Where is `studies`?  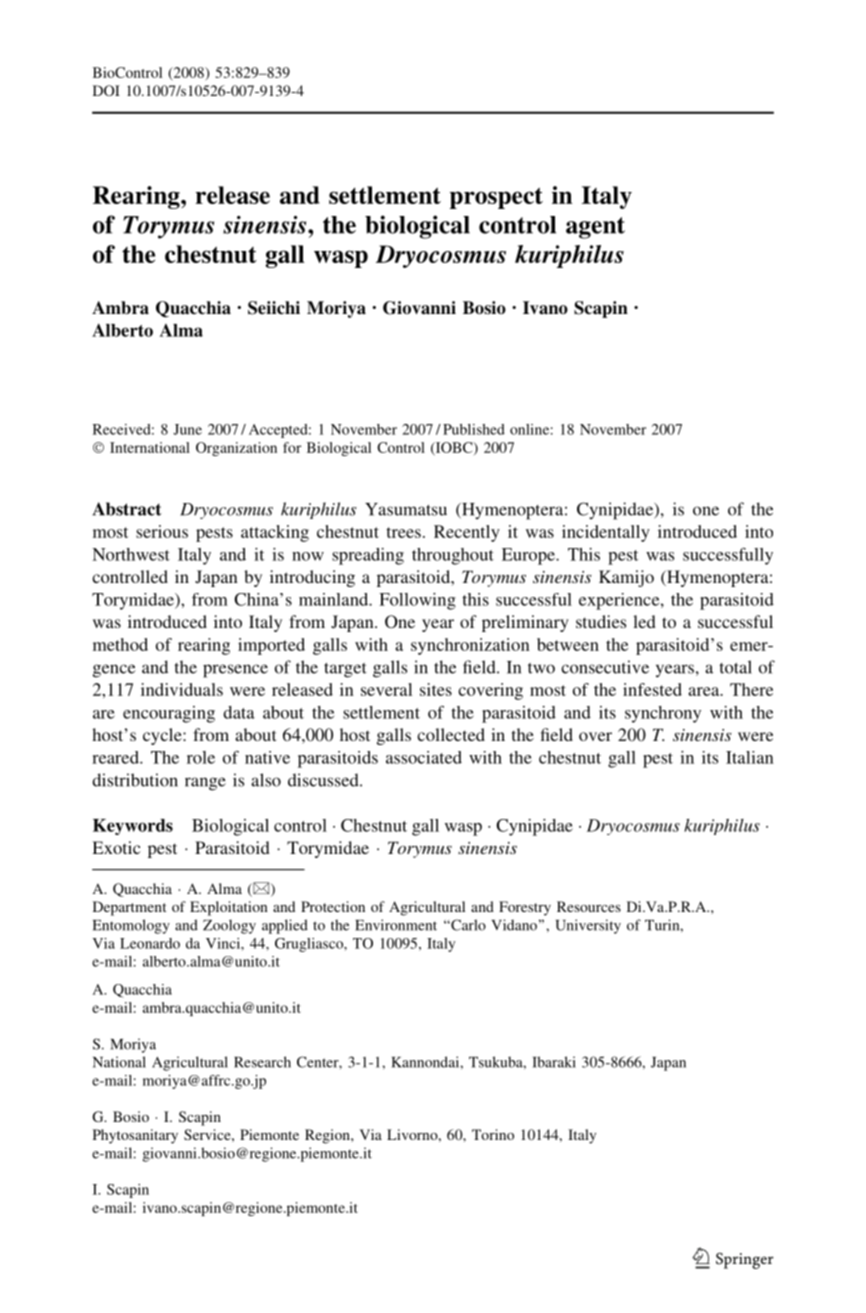 studies is located at coordinates (601, 621).
